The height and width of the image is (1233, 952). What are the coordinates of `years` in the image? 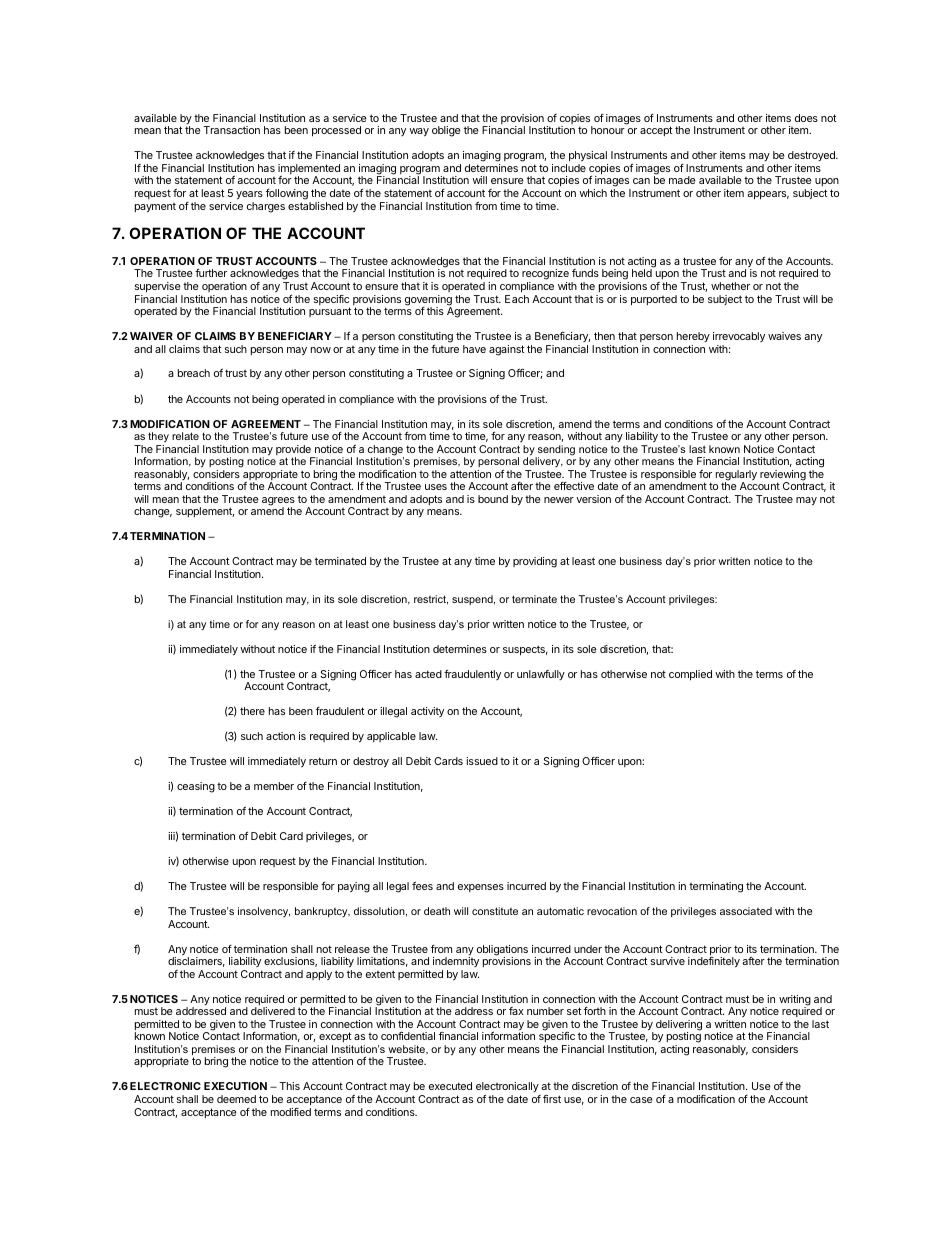 It's located at (249, 195).
